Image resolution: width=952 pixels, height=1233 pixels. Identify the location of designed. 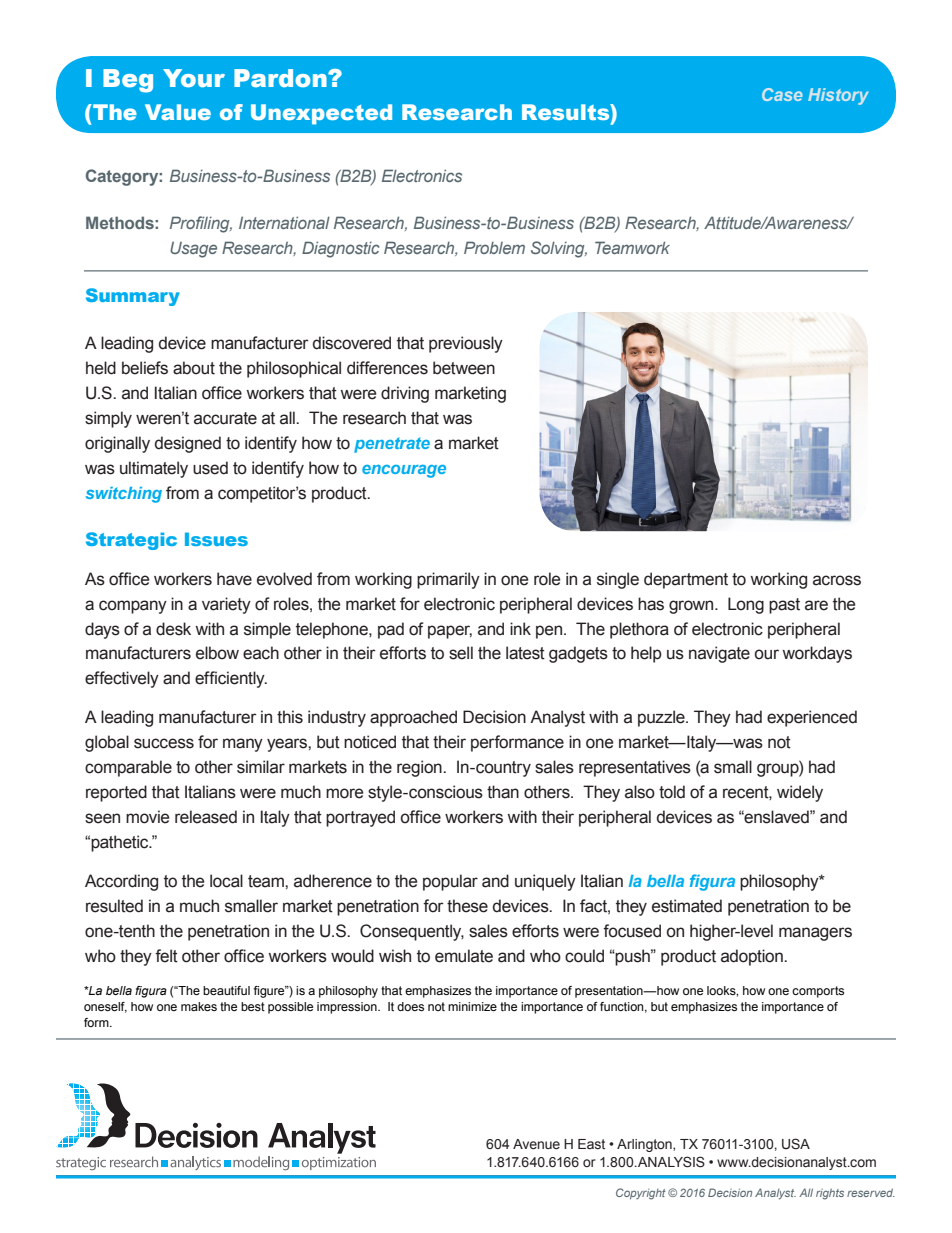
(188, 444).
